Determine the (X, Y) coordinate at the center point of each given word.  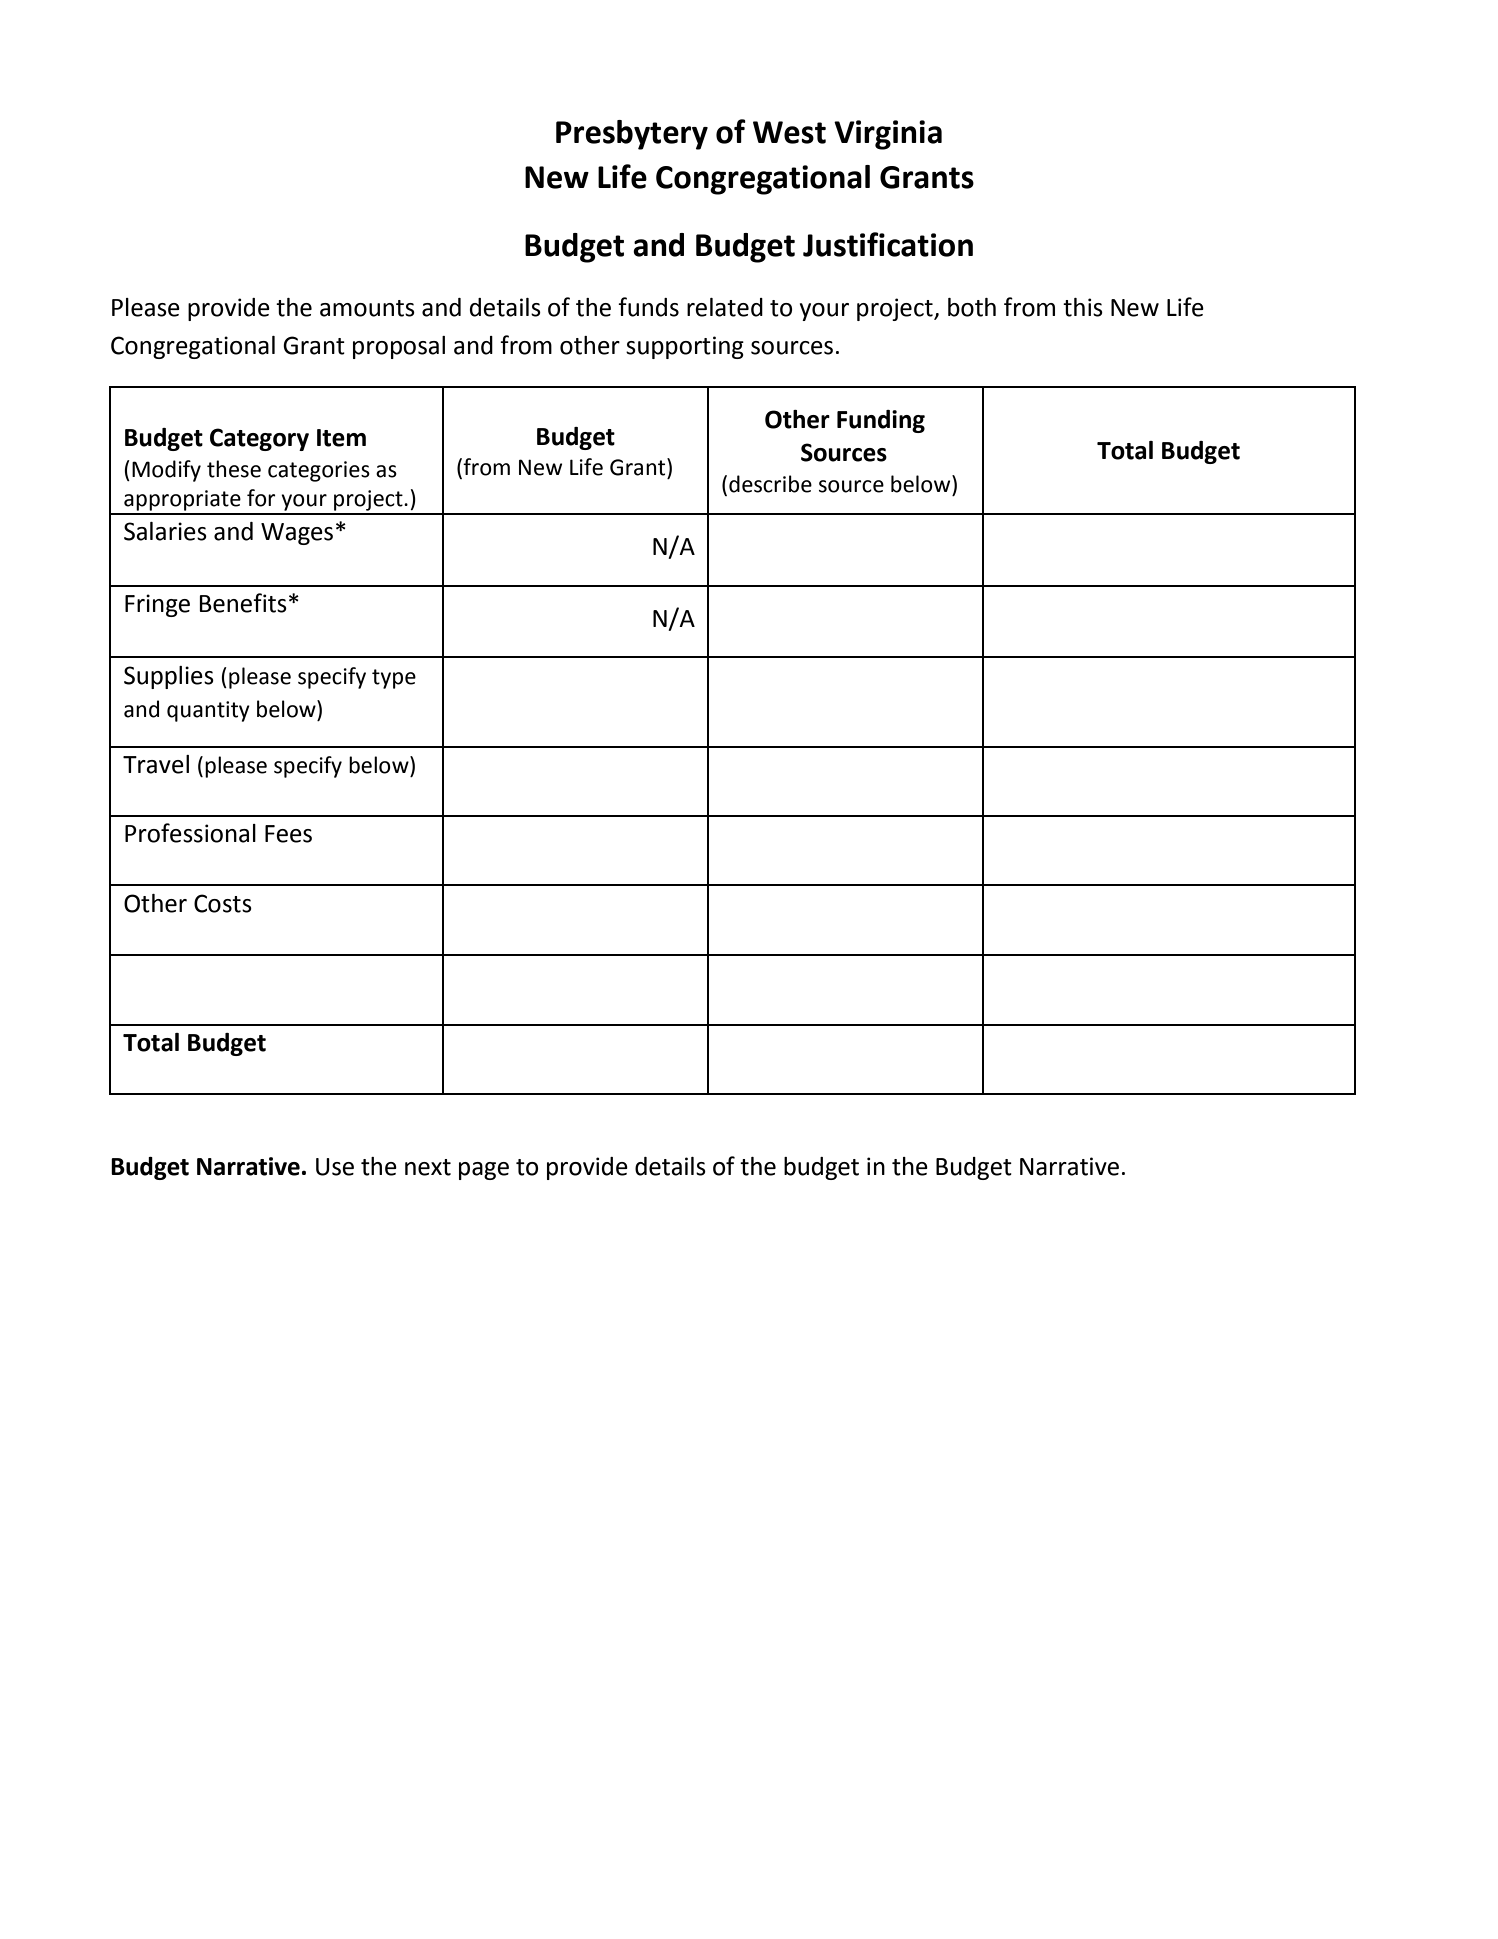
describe (770, 484)
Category (259, 439)
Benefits (243, 603)
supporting (685, 347)
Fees (288, 834)
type (394, 679)
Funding (881, 421)
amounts (367, 308)
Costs (223, 903)
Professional (190, 833)
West (789, 132)
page (484, 1171)
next (428, 1167)
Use (335, 1167)
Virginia (888, 135)
